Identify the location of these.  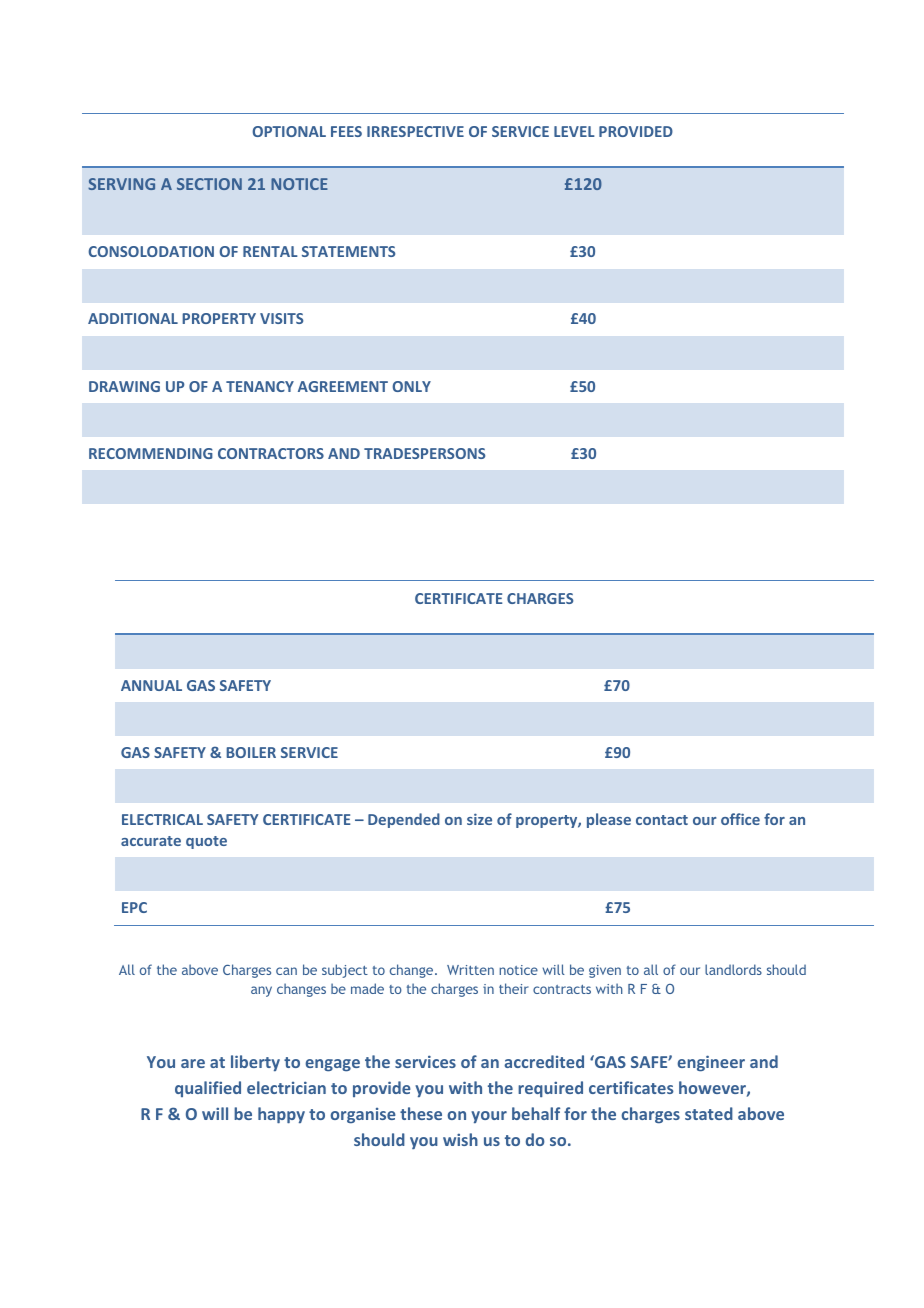
(421, 1113).
